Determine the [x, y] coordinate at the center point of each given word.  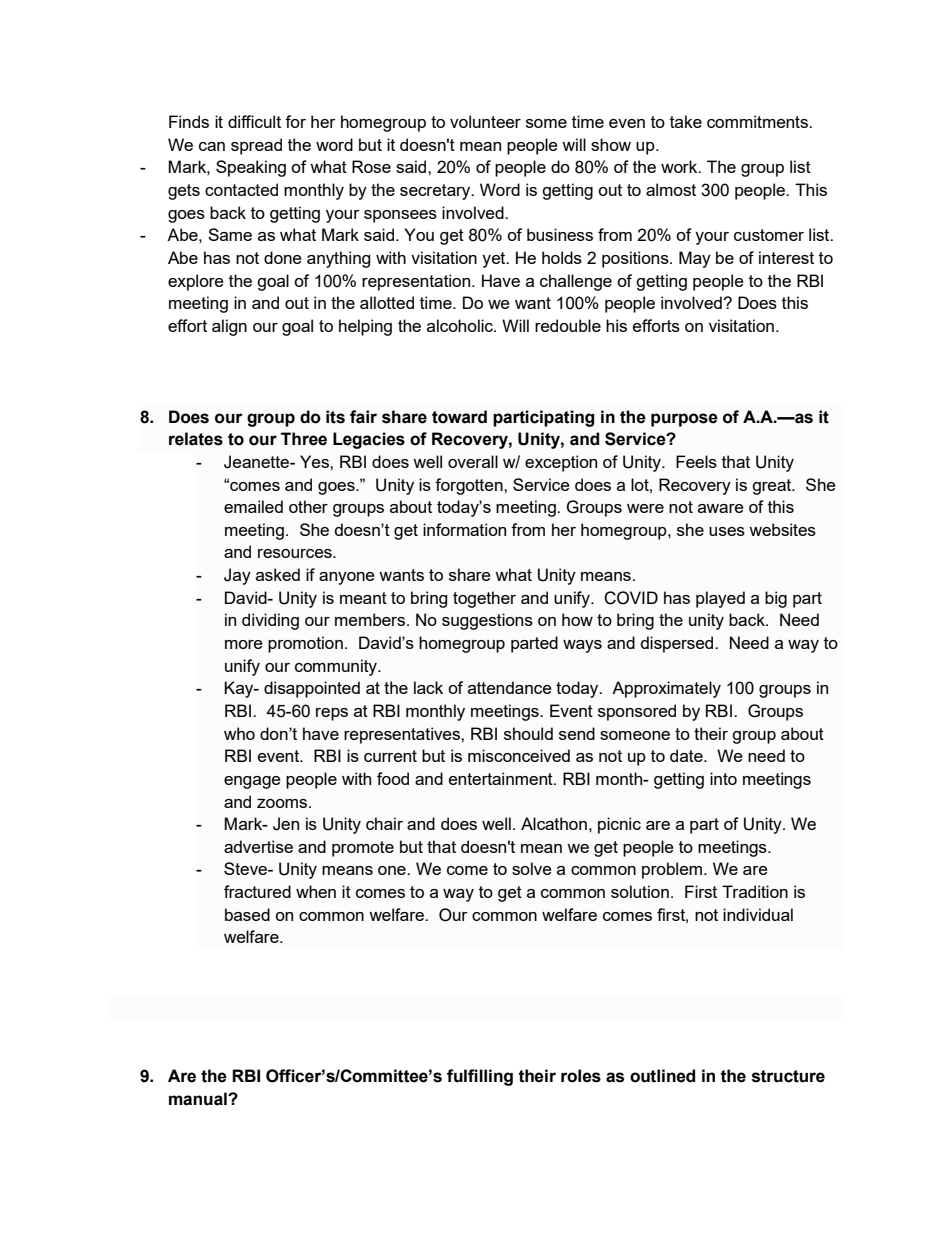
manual [199, 1099]
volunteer [485, 121]
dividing [270, 621]
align [229, 327]
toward [459, 417]
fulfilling [480, 1077]
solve [532, 868]
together [484, 599]
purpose [684, 420]
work [680, 166]
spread [256, 146]
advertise [258, 846]
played [720, 599]
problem [672, 870]
